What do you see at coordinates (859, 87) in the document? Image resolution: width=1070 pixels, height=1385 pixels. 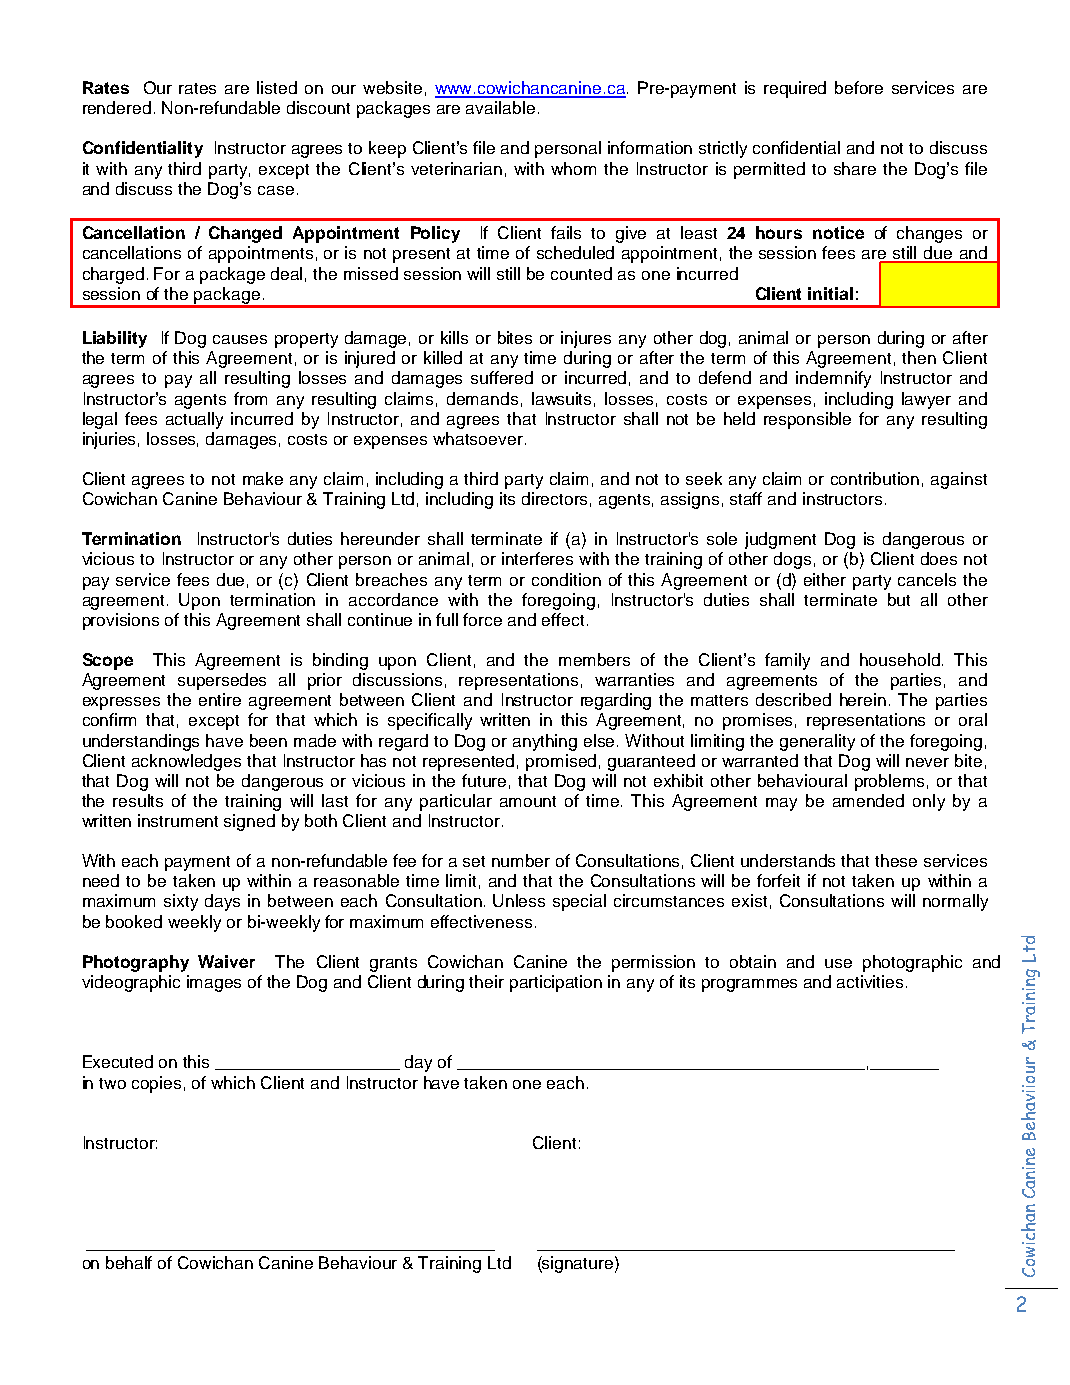 I see `before` at bounding box center [859, 87].
